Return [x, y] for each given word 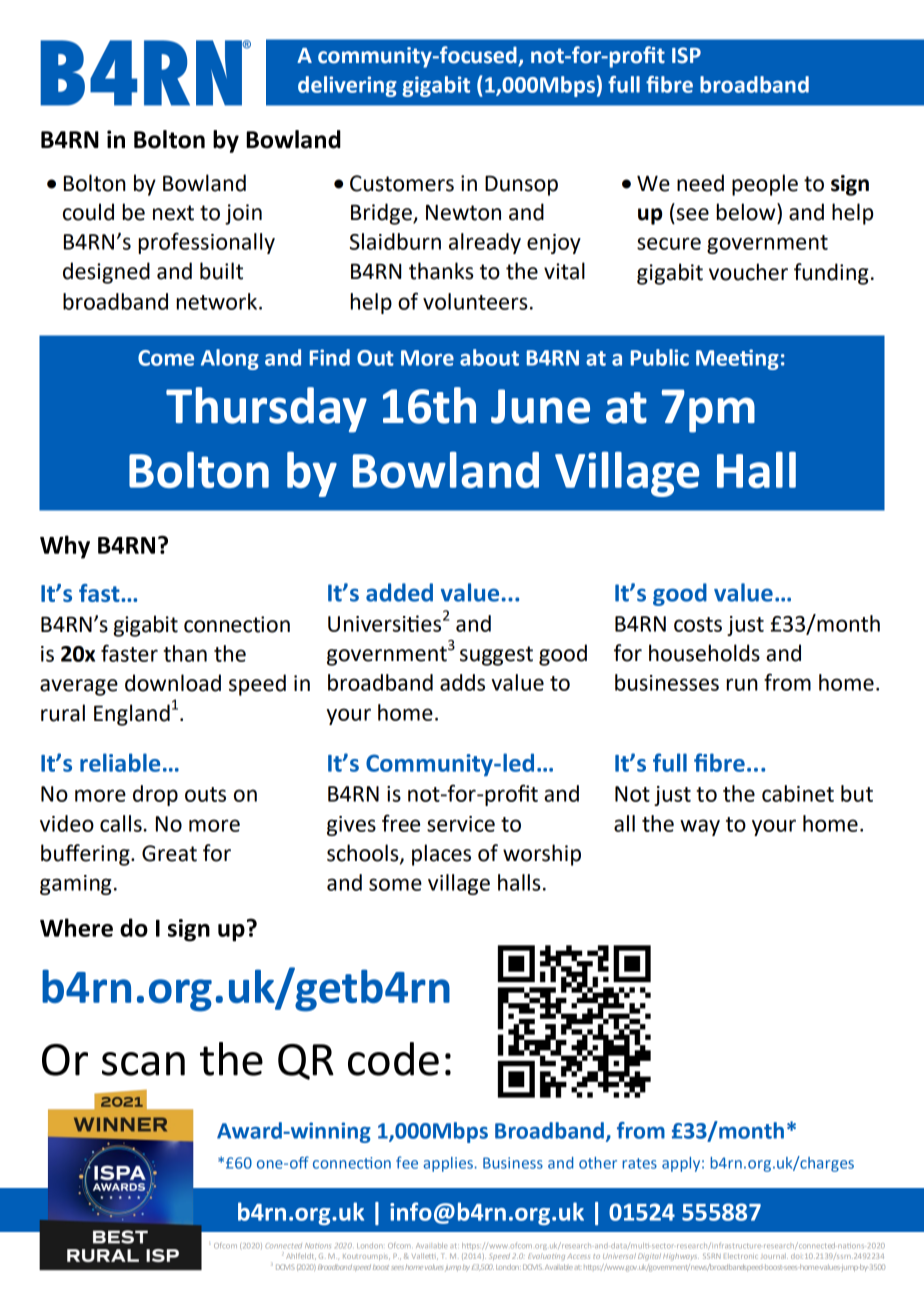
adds [462, 682]
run [742, 684]
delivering [347, 86]
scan [143, 1064]
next [173, 213]
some [395, 884]
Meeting [737, 359]
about [489, 357]
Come [166, 358]
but [857, 793]
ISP [686, 55]
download [173, 683]
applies [449, 1164]
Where [76, 927]
